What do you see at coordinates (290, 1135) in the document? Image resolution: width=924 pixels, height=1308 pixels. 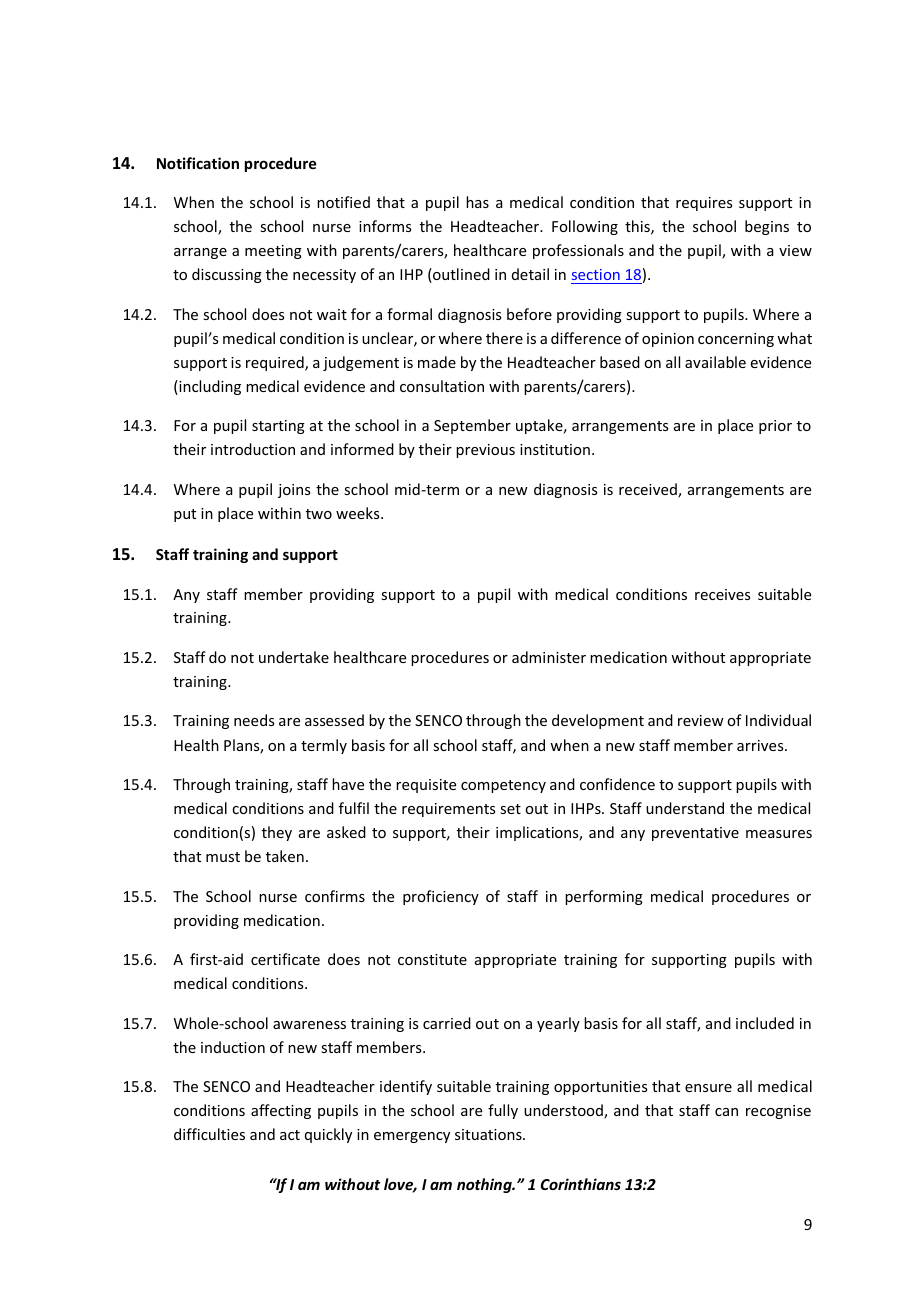 I see `act` at bounding box center [290, 1135].
